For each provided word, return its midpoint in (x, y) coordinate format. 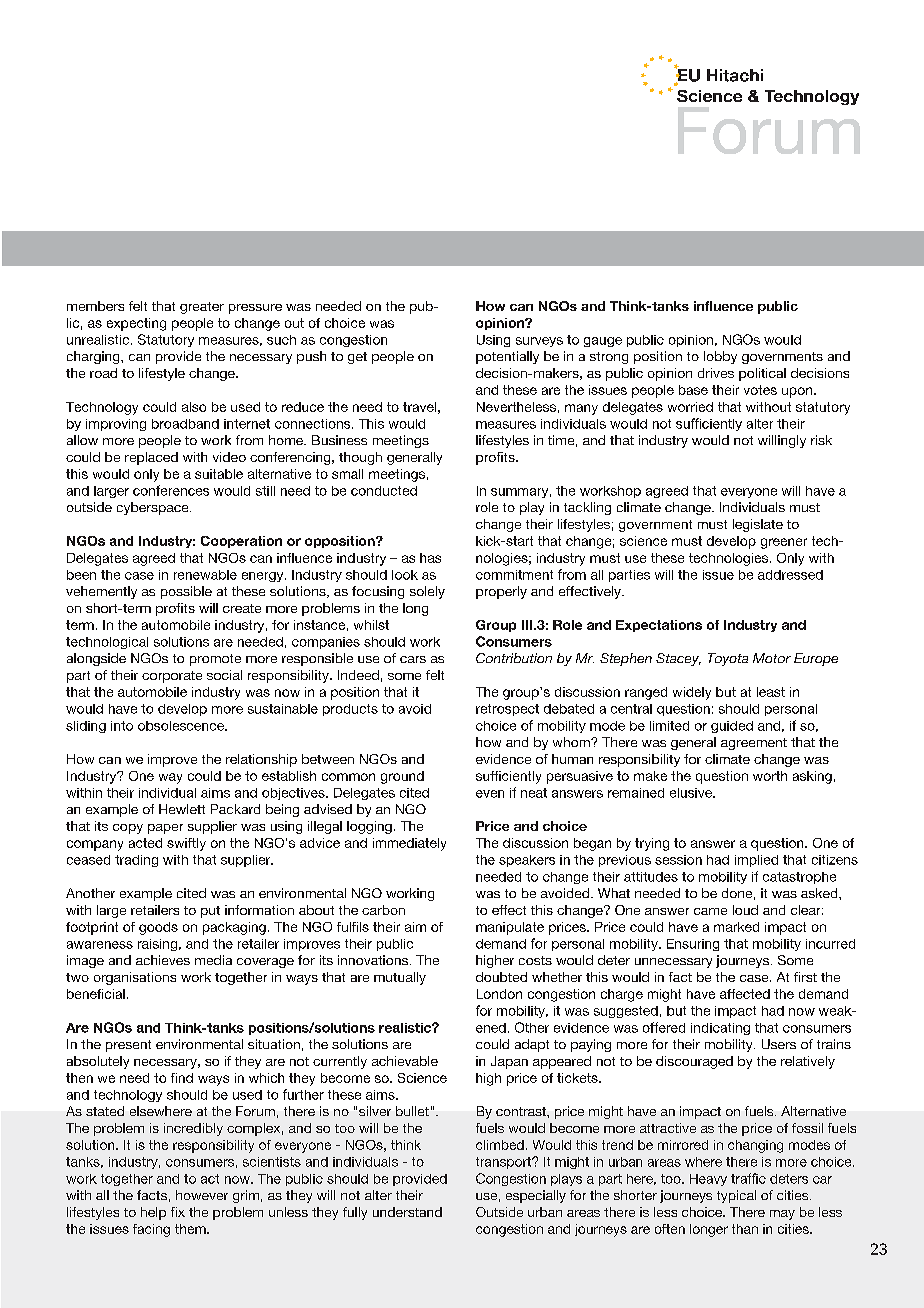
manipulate (510, 928)
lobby (720, 357)
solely (427, 592)
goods (158, 928)
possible (186, 592)
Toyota (728, 659)
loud (745, 910)
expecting (136, 324)
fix (178, 1212)
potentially (507, 357)
